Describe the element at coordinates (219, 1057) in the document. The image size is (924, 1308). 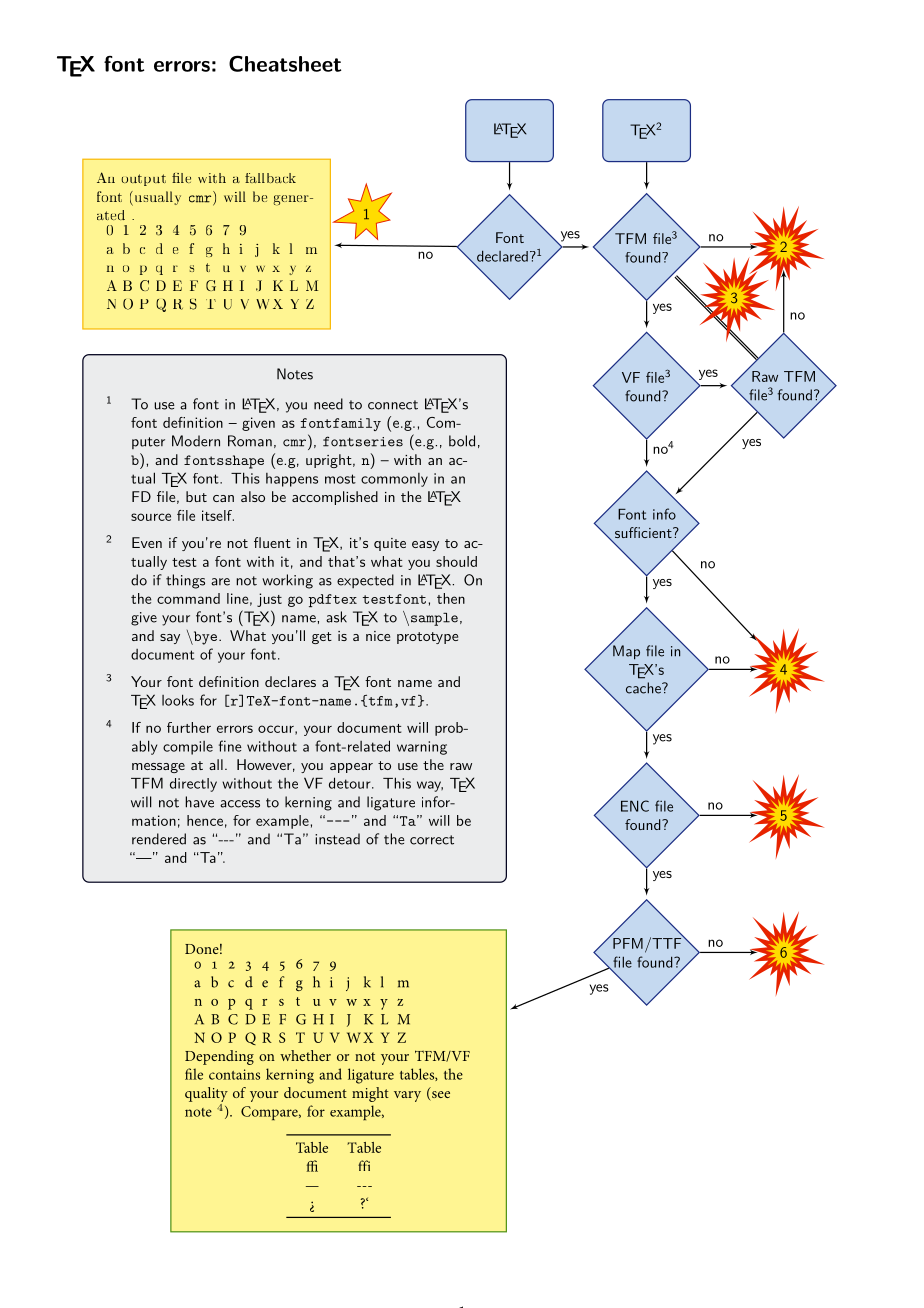
I see `Depending` at that location.
